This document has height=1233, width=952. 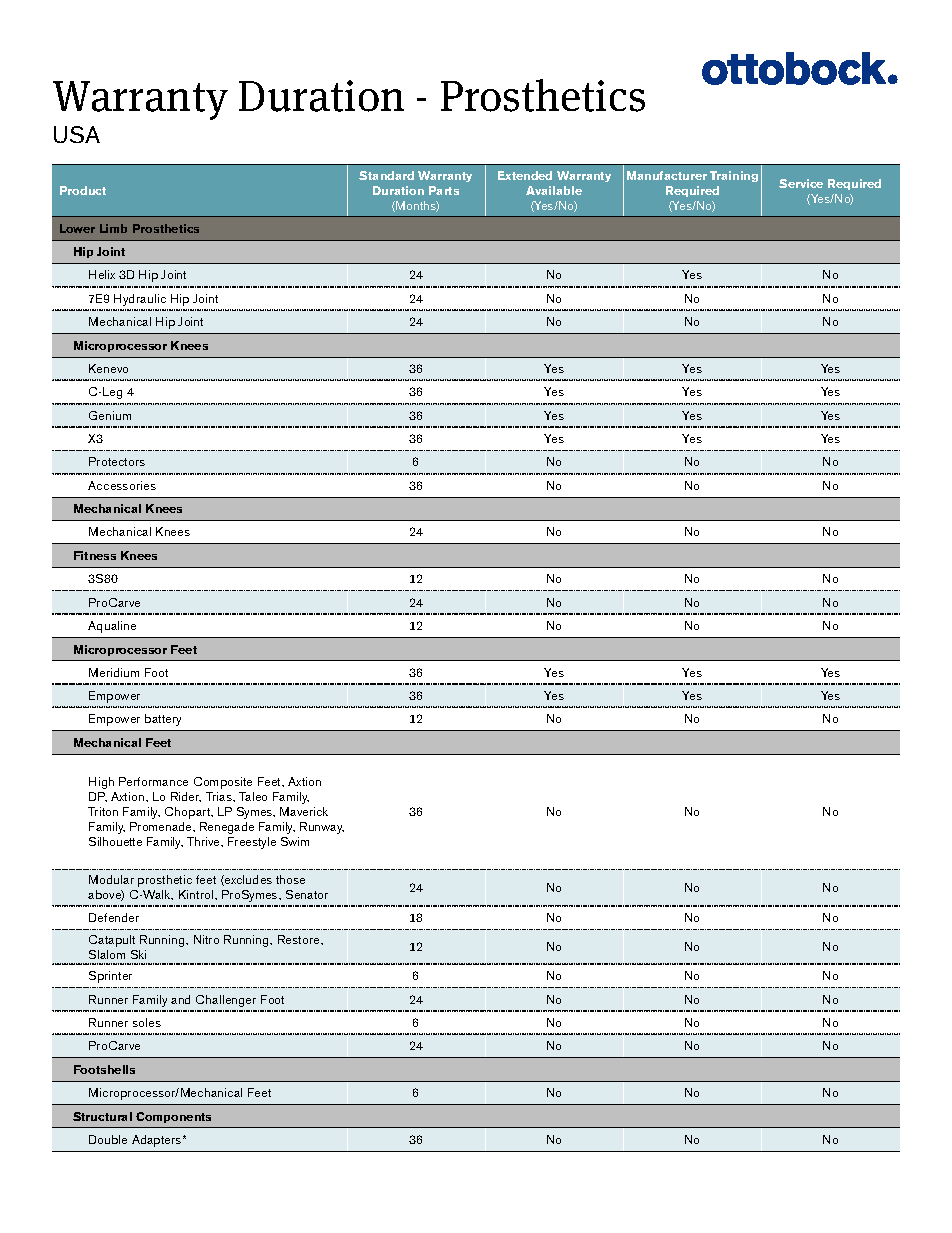 I want to click on Product, so click(x=83, y=190).
